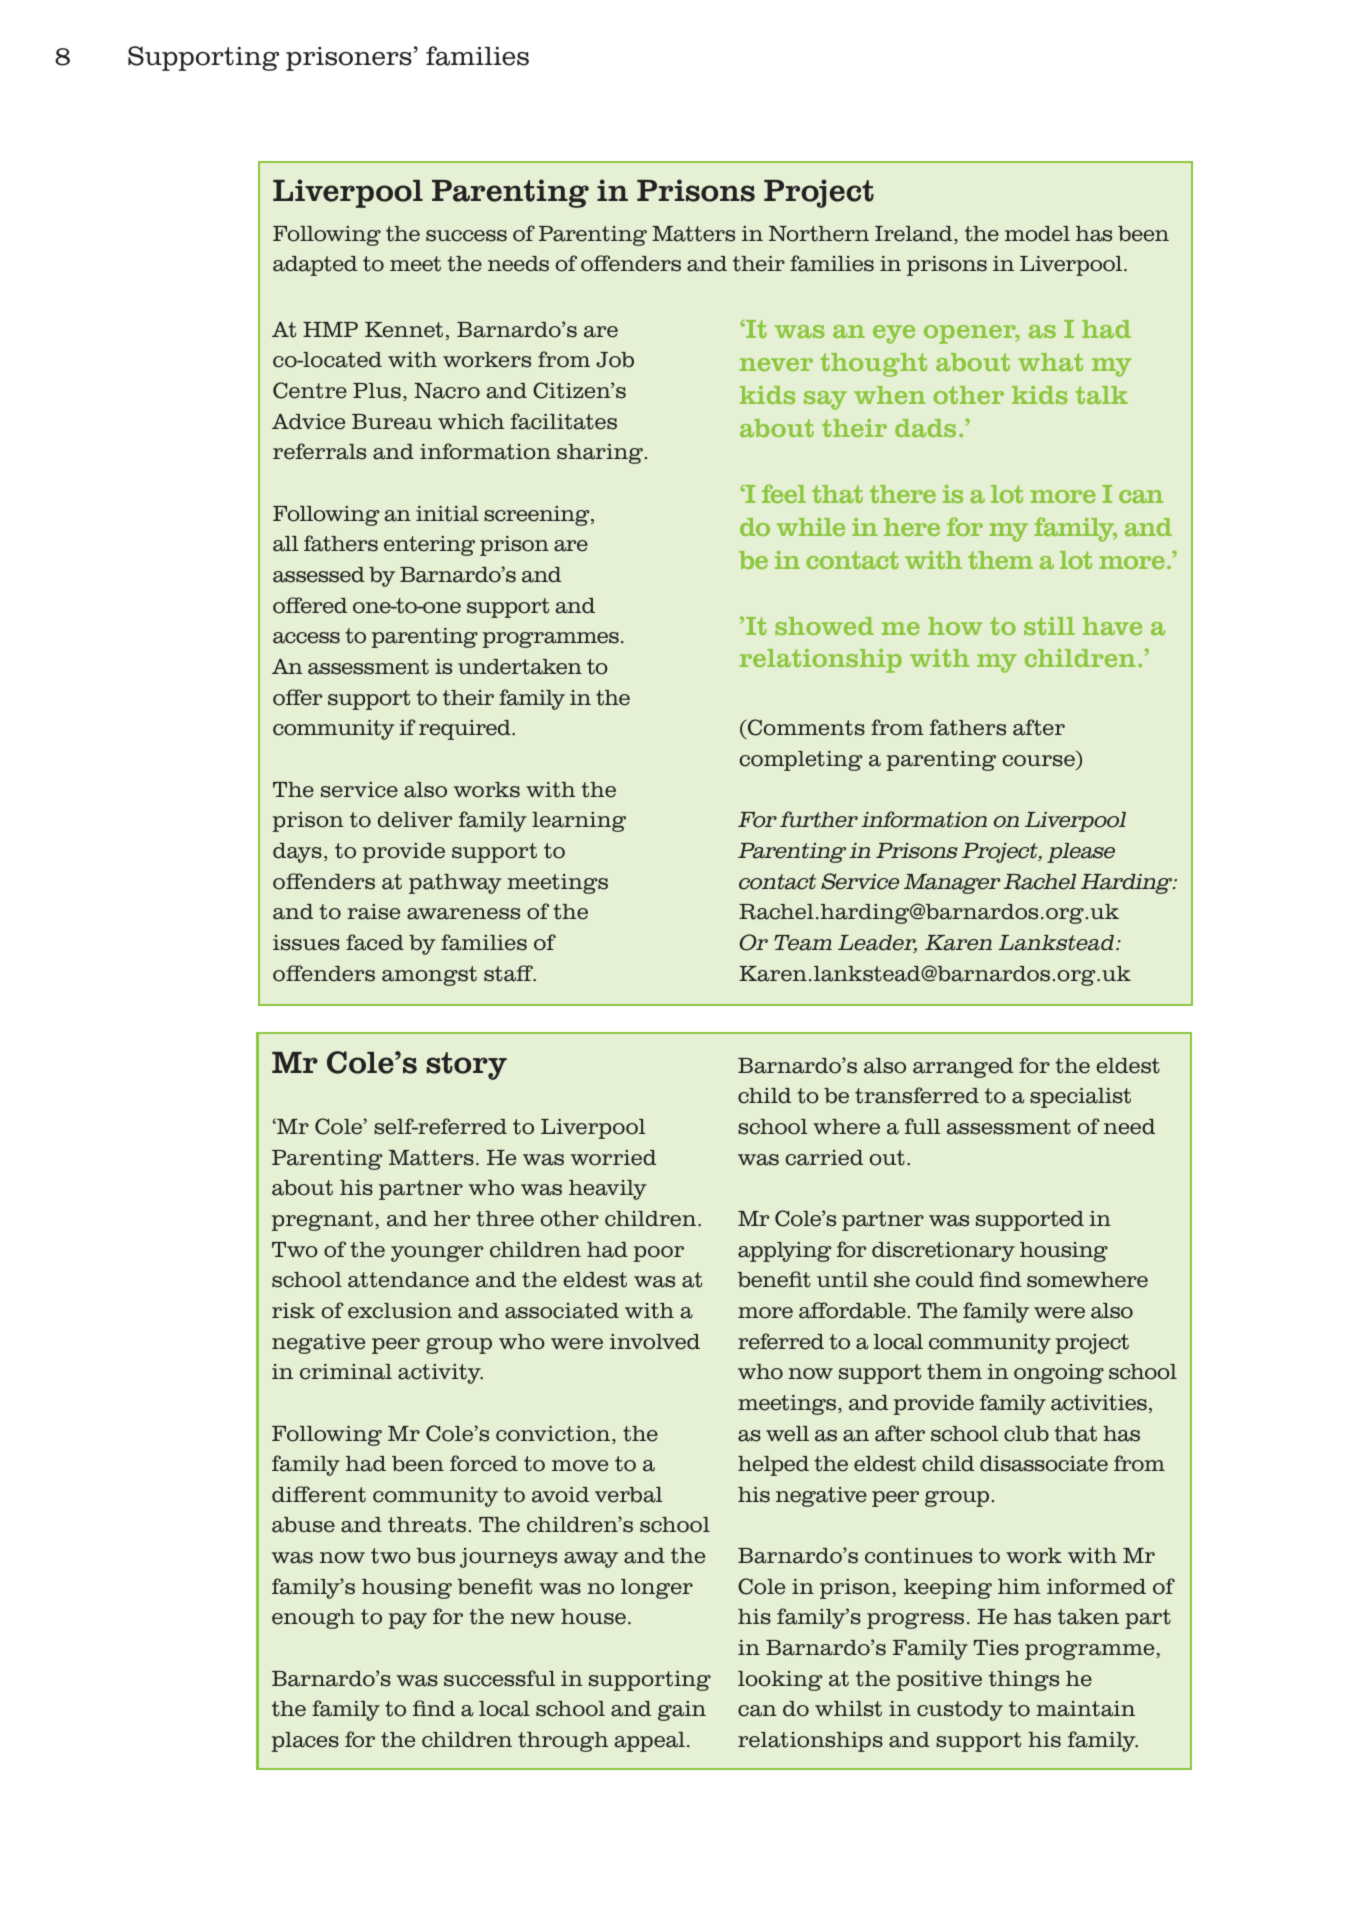 This screenshot has height=1912, width=1352. I want to click on deliver, so click(415, 820).
